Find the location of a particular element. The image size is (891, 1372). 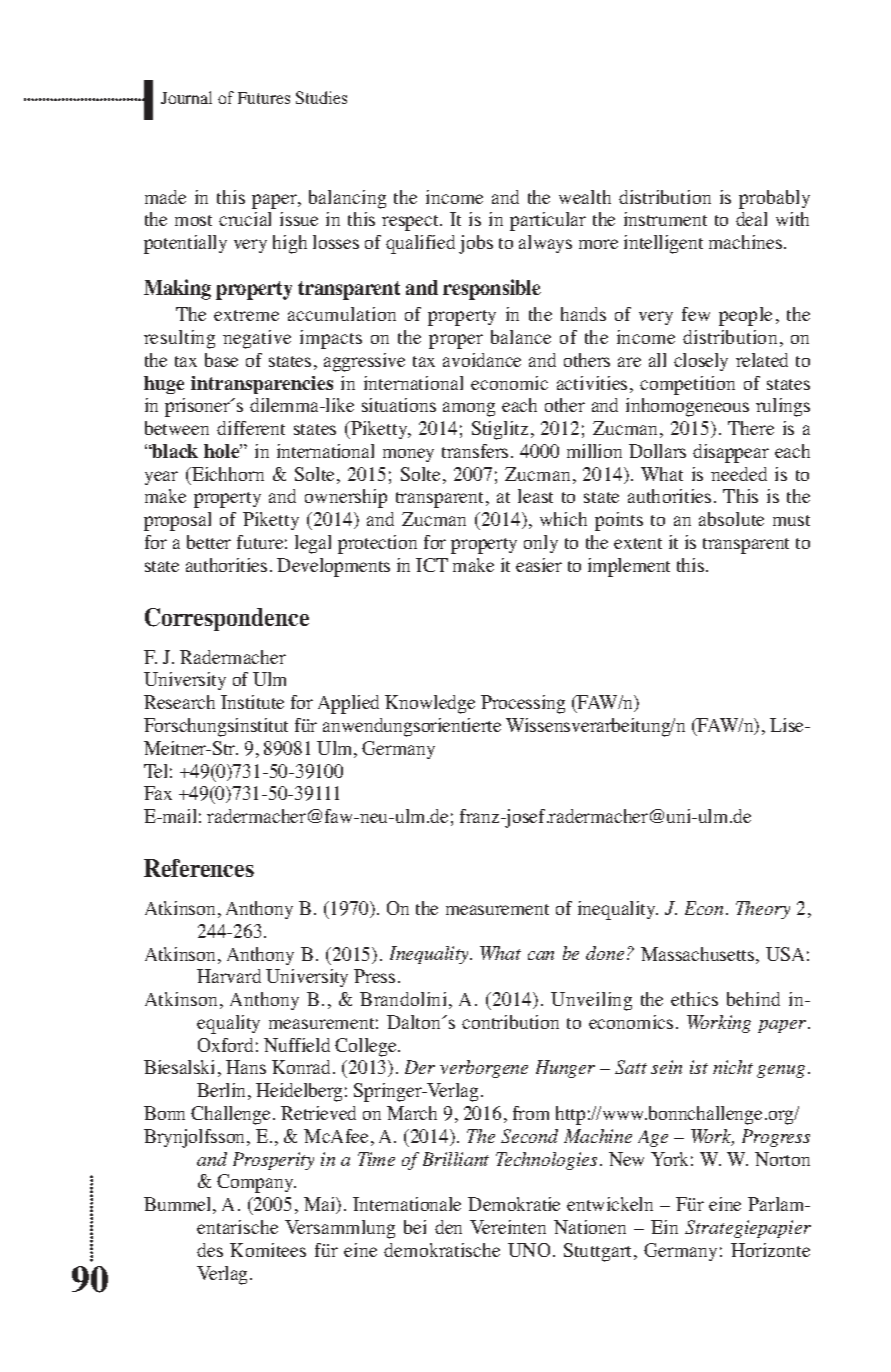

des is located at coordinates (210, 1250).
